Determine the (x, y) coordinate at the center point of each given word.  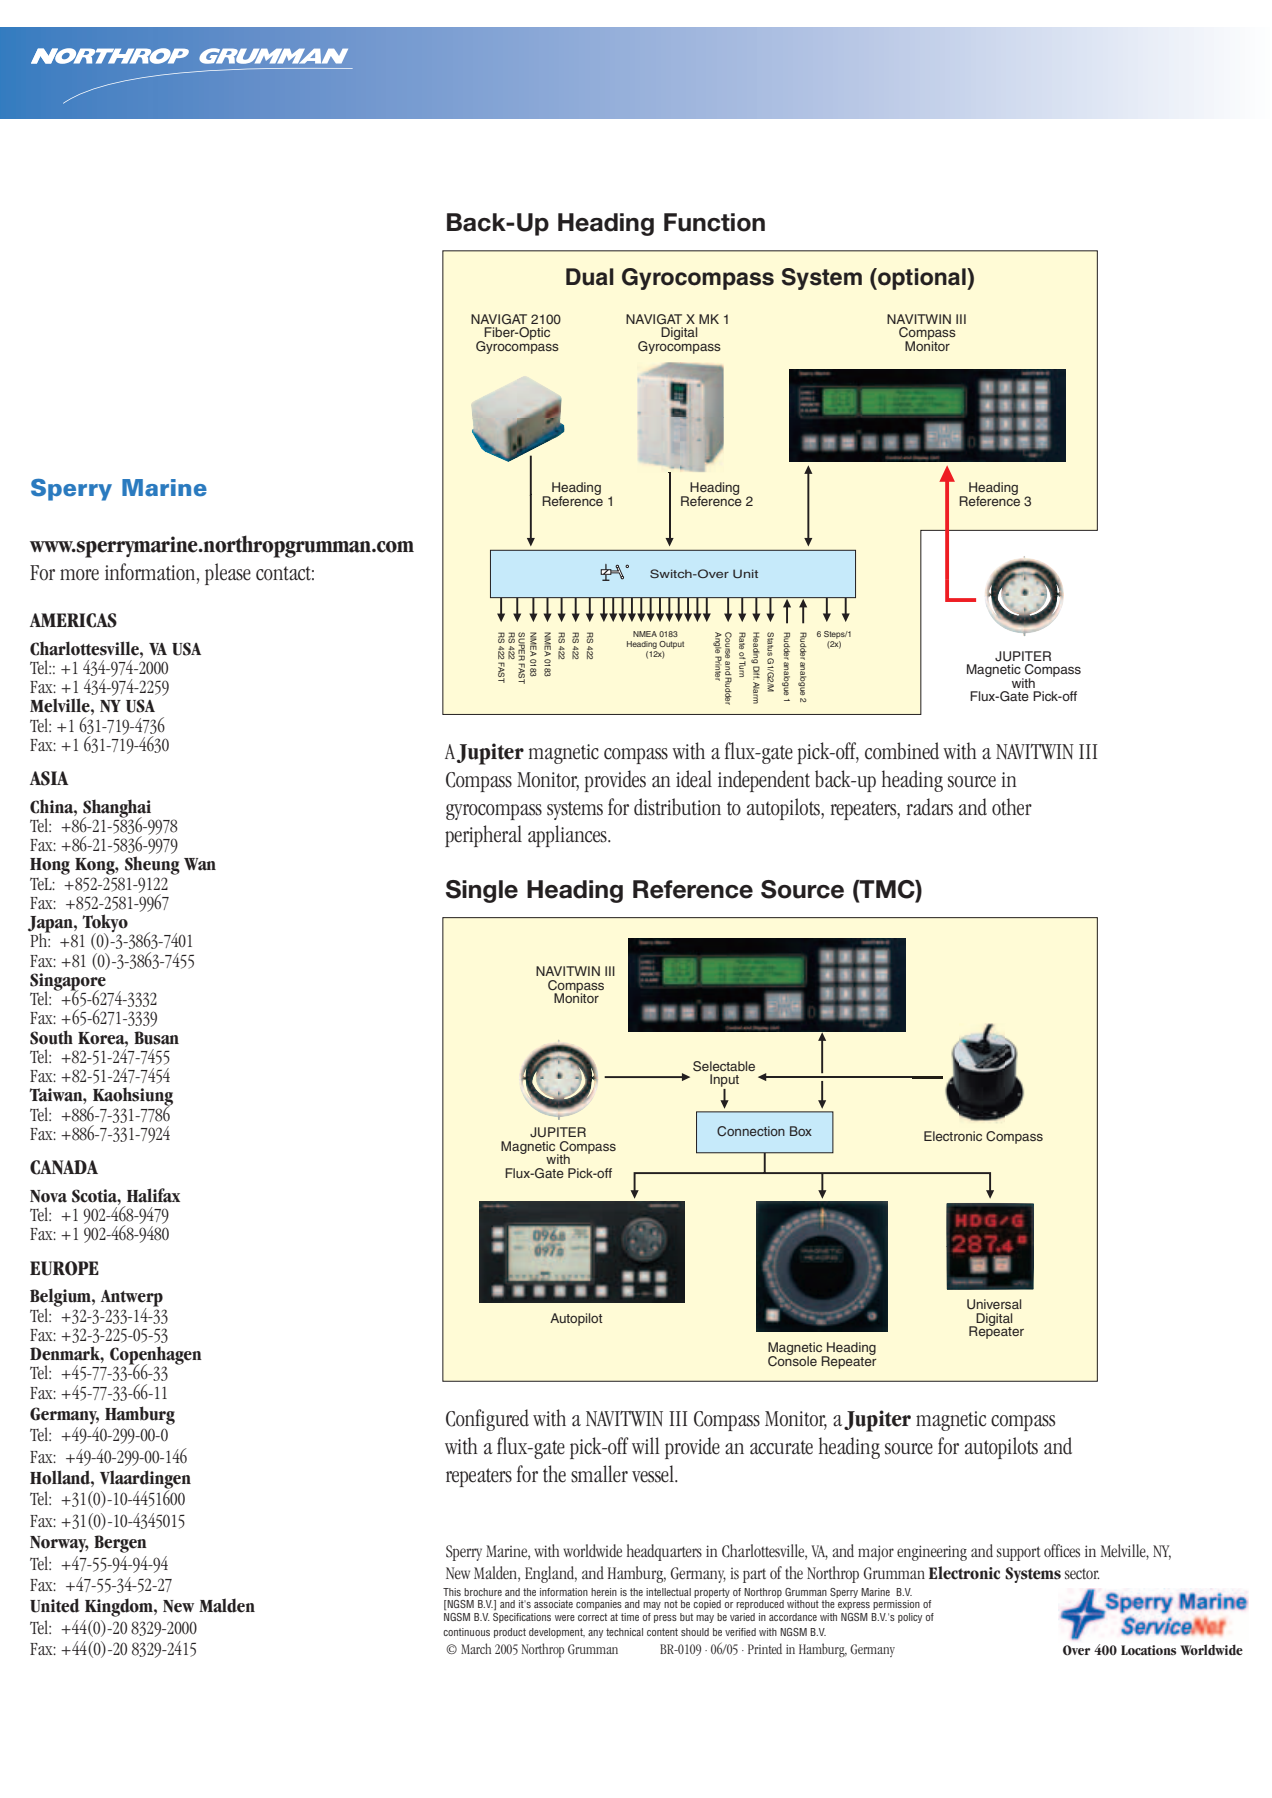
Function (714, 222)
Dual (590, 277)
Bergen (120, 1544)
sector (1082, 1574)
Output (671, 645)
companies (599, 1605)
